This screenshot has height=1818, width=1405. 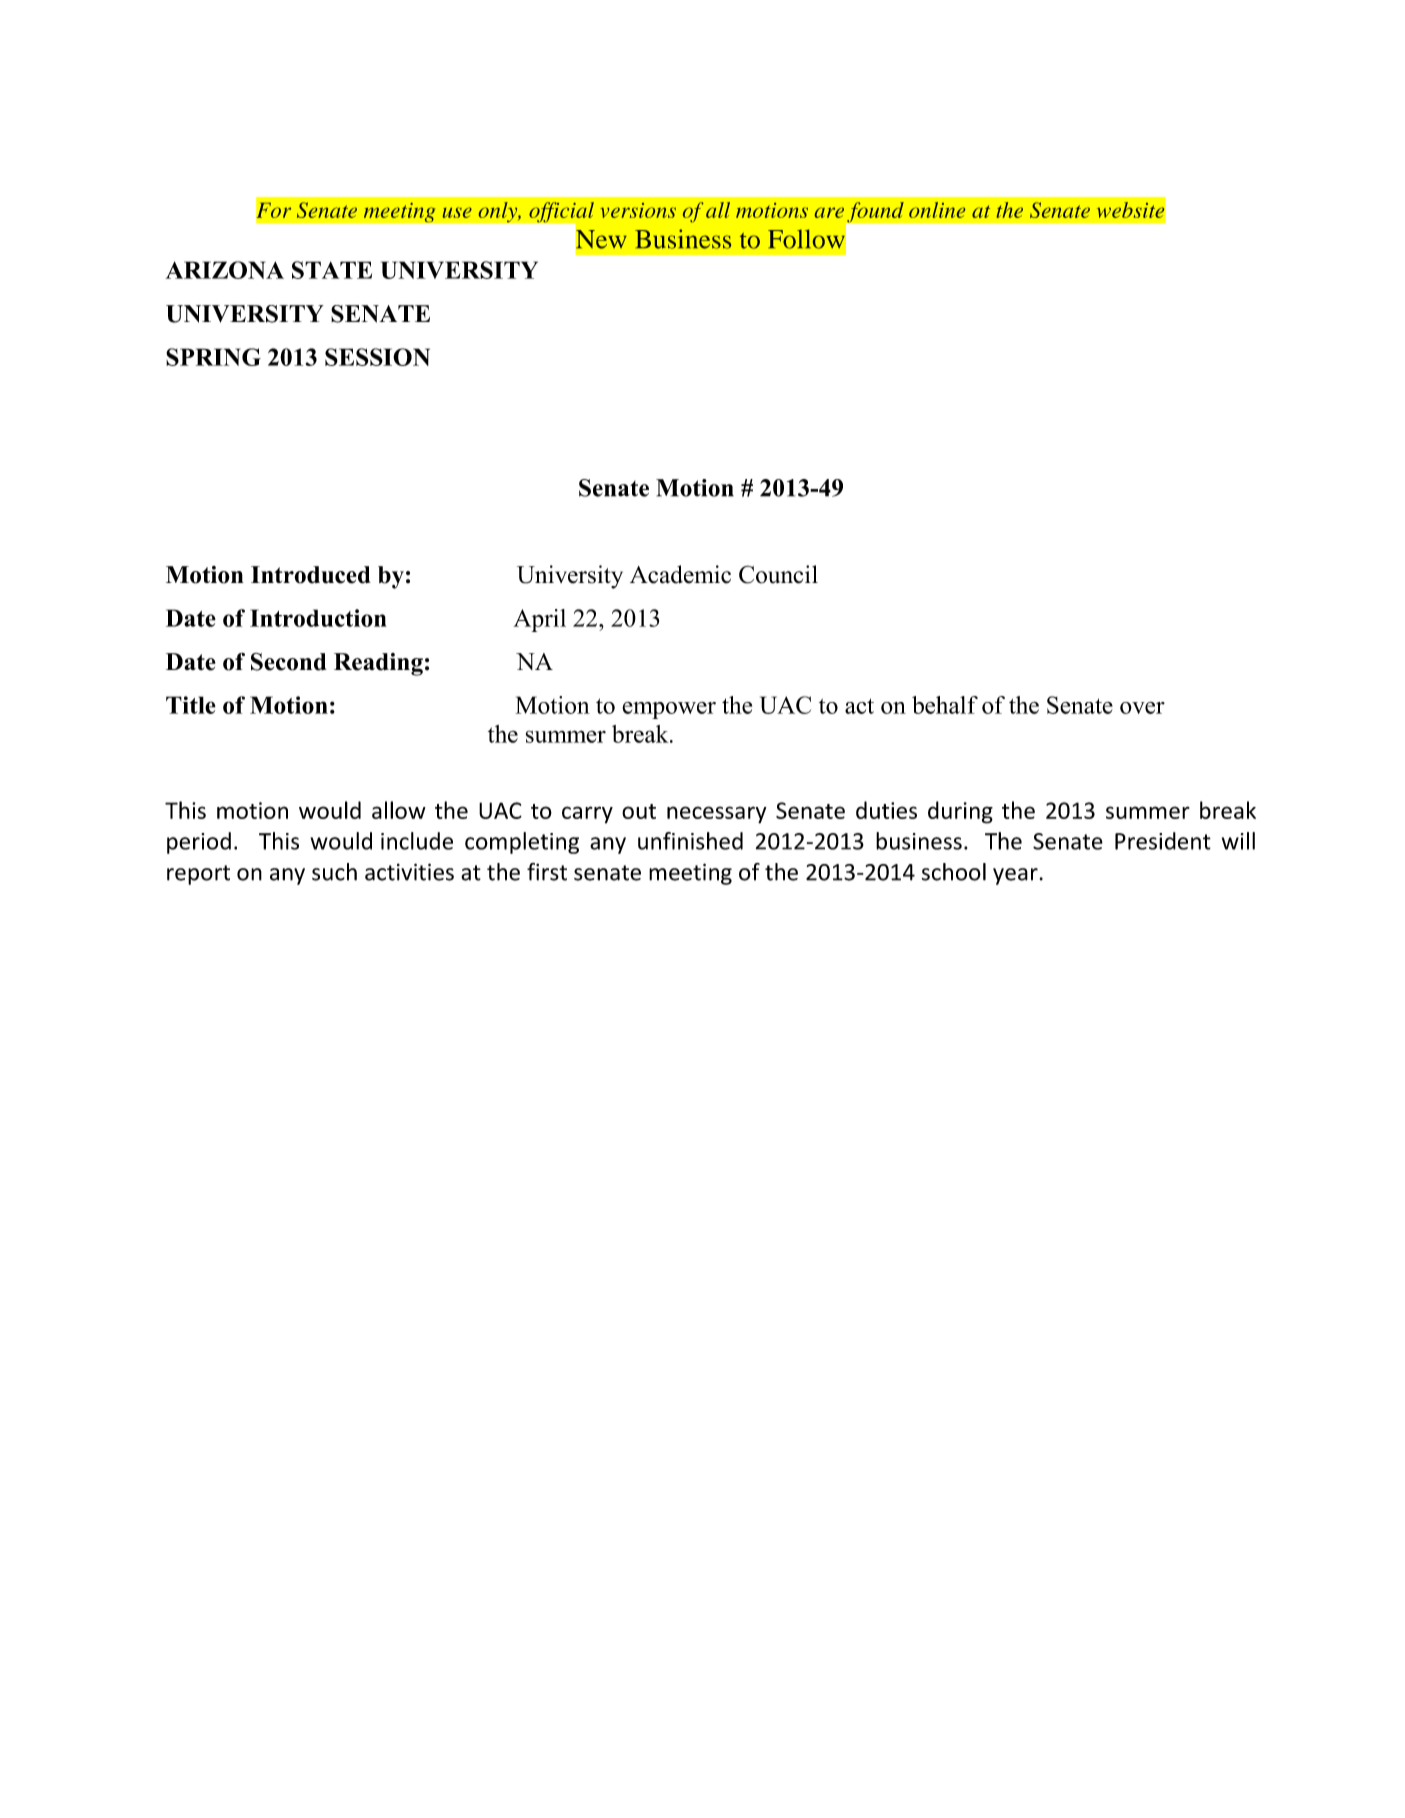 What do you see at coordinates (334, 872) in the screenshot?
I see `such` at bounding box center [334, 872].
